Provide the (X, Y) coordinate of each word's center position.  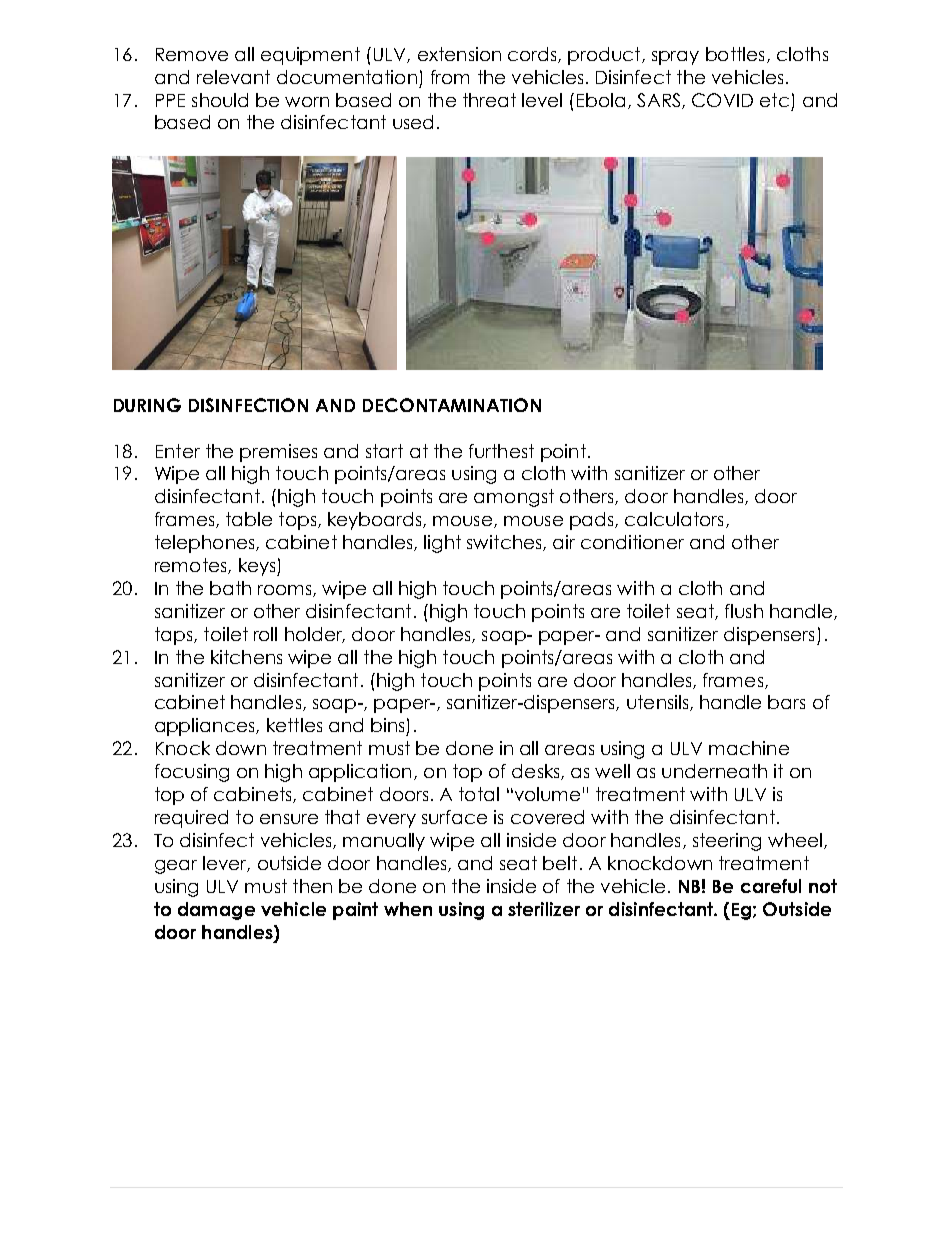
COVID (722, 100)
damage (216, 911)
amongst (514, 498)
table (249, 519)
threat (489, 100)
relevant (233, 77)
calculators (674, 519)
